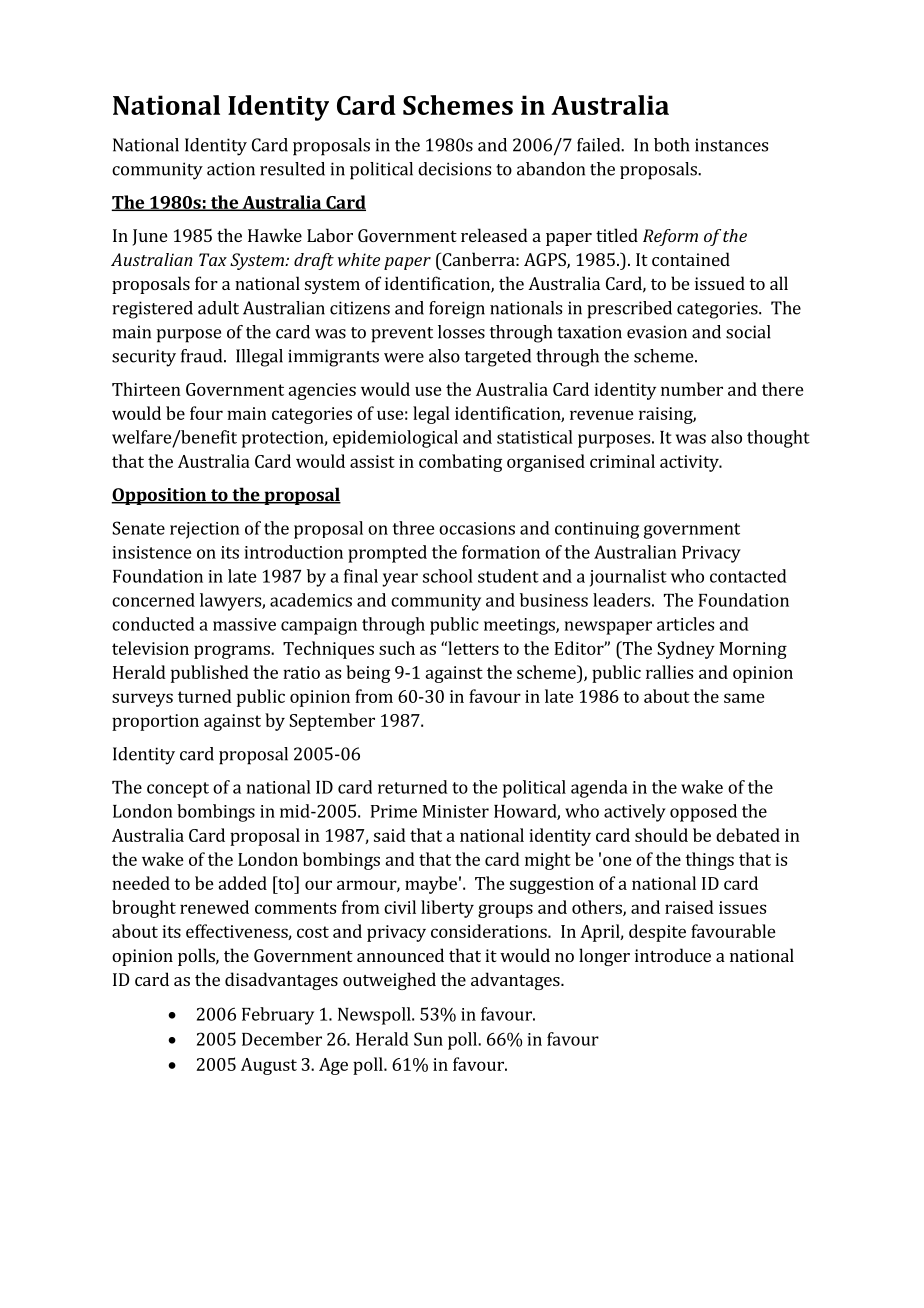 This page has height=1308, width=924. I want to click on action, so click(231, 169).
